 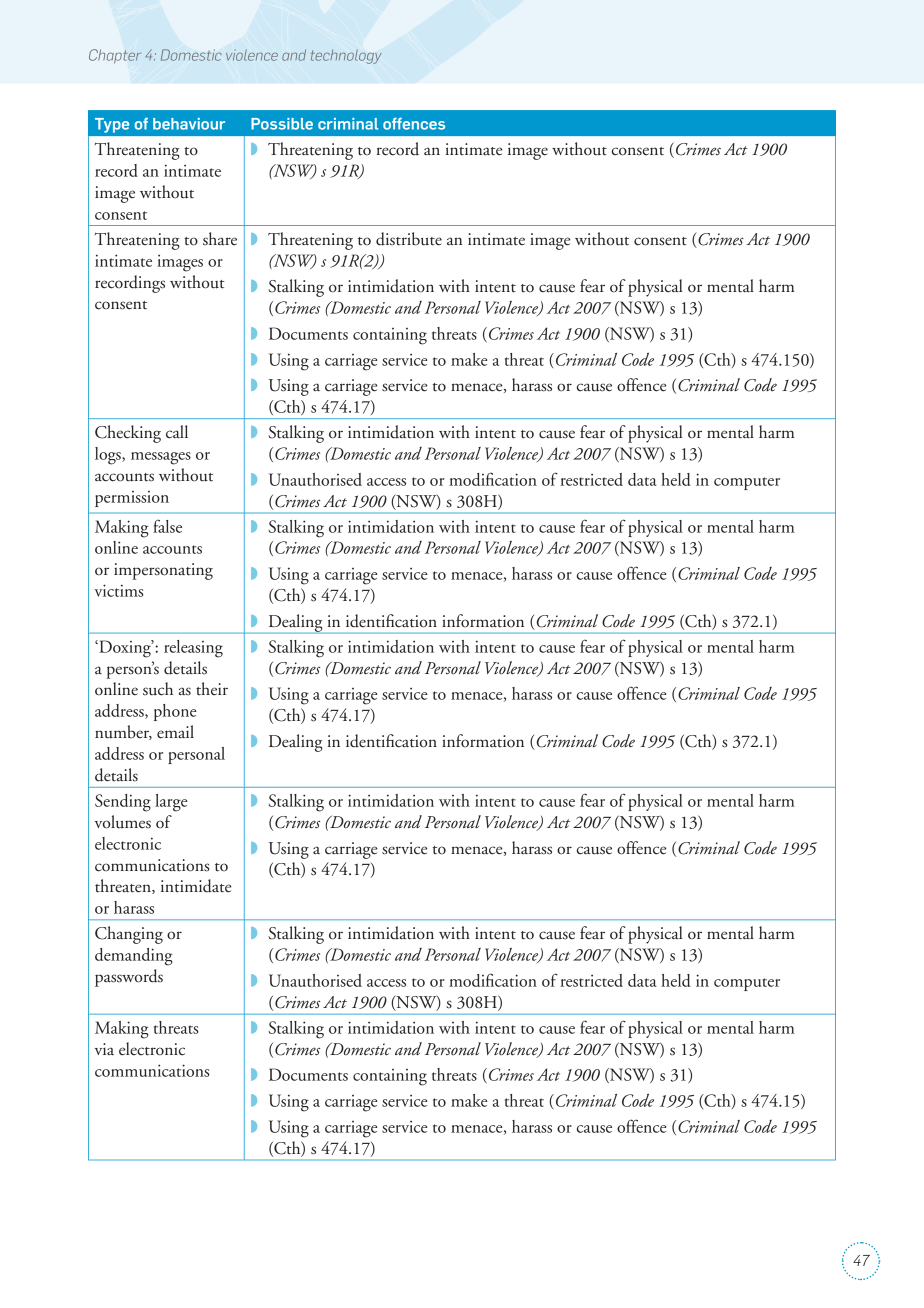 I want to click on releasing, so click(x=193, y=649).
